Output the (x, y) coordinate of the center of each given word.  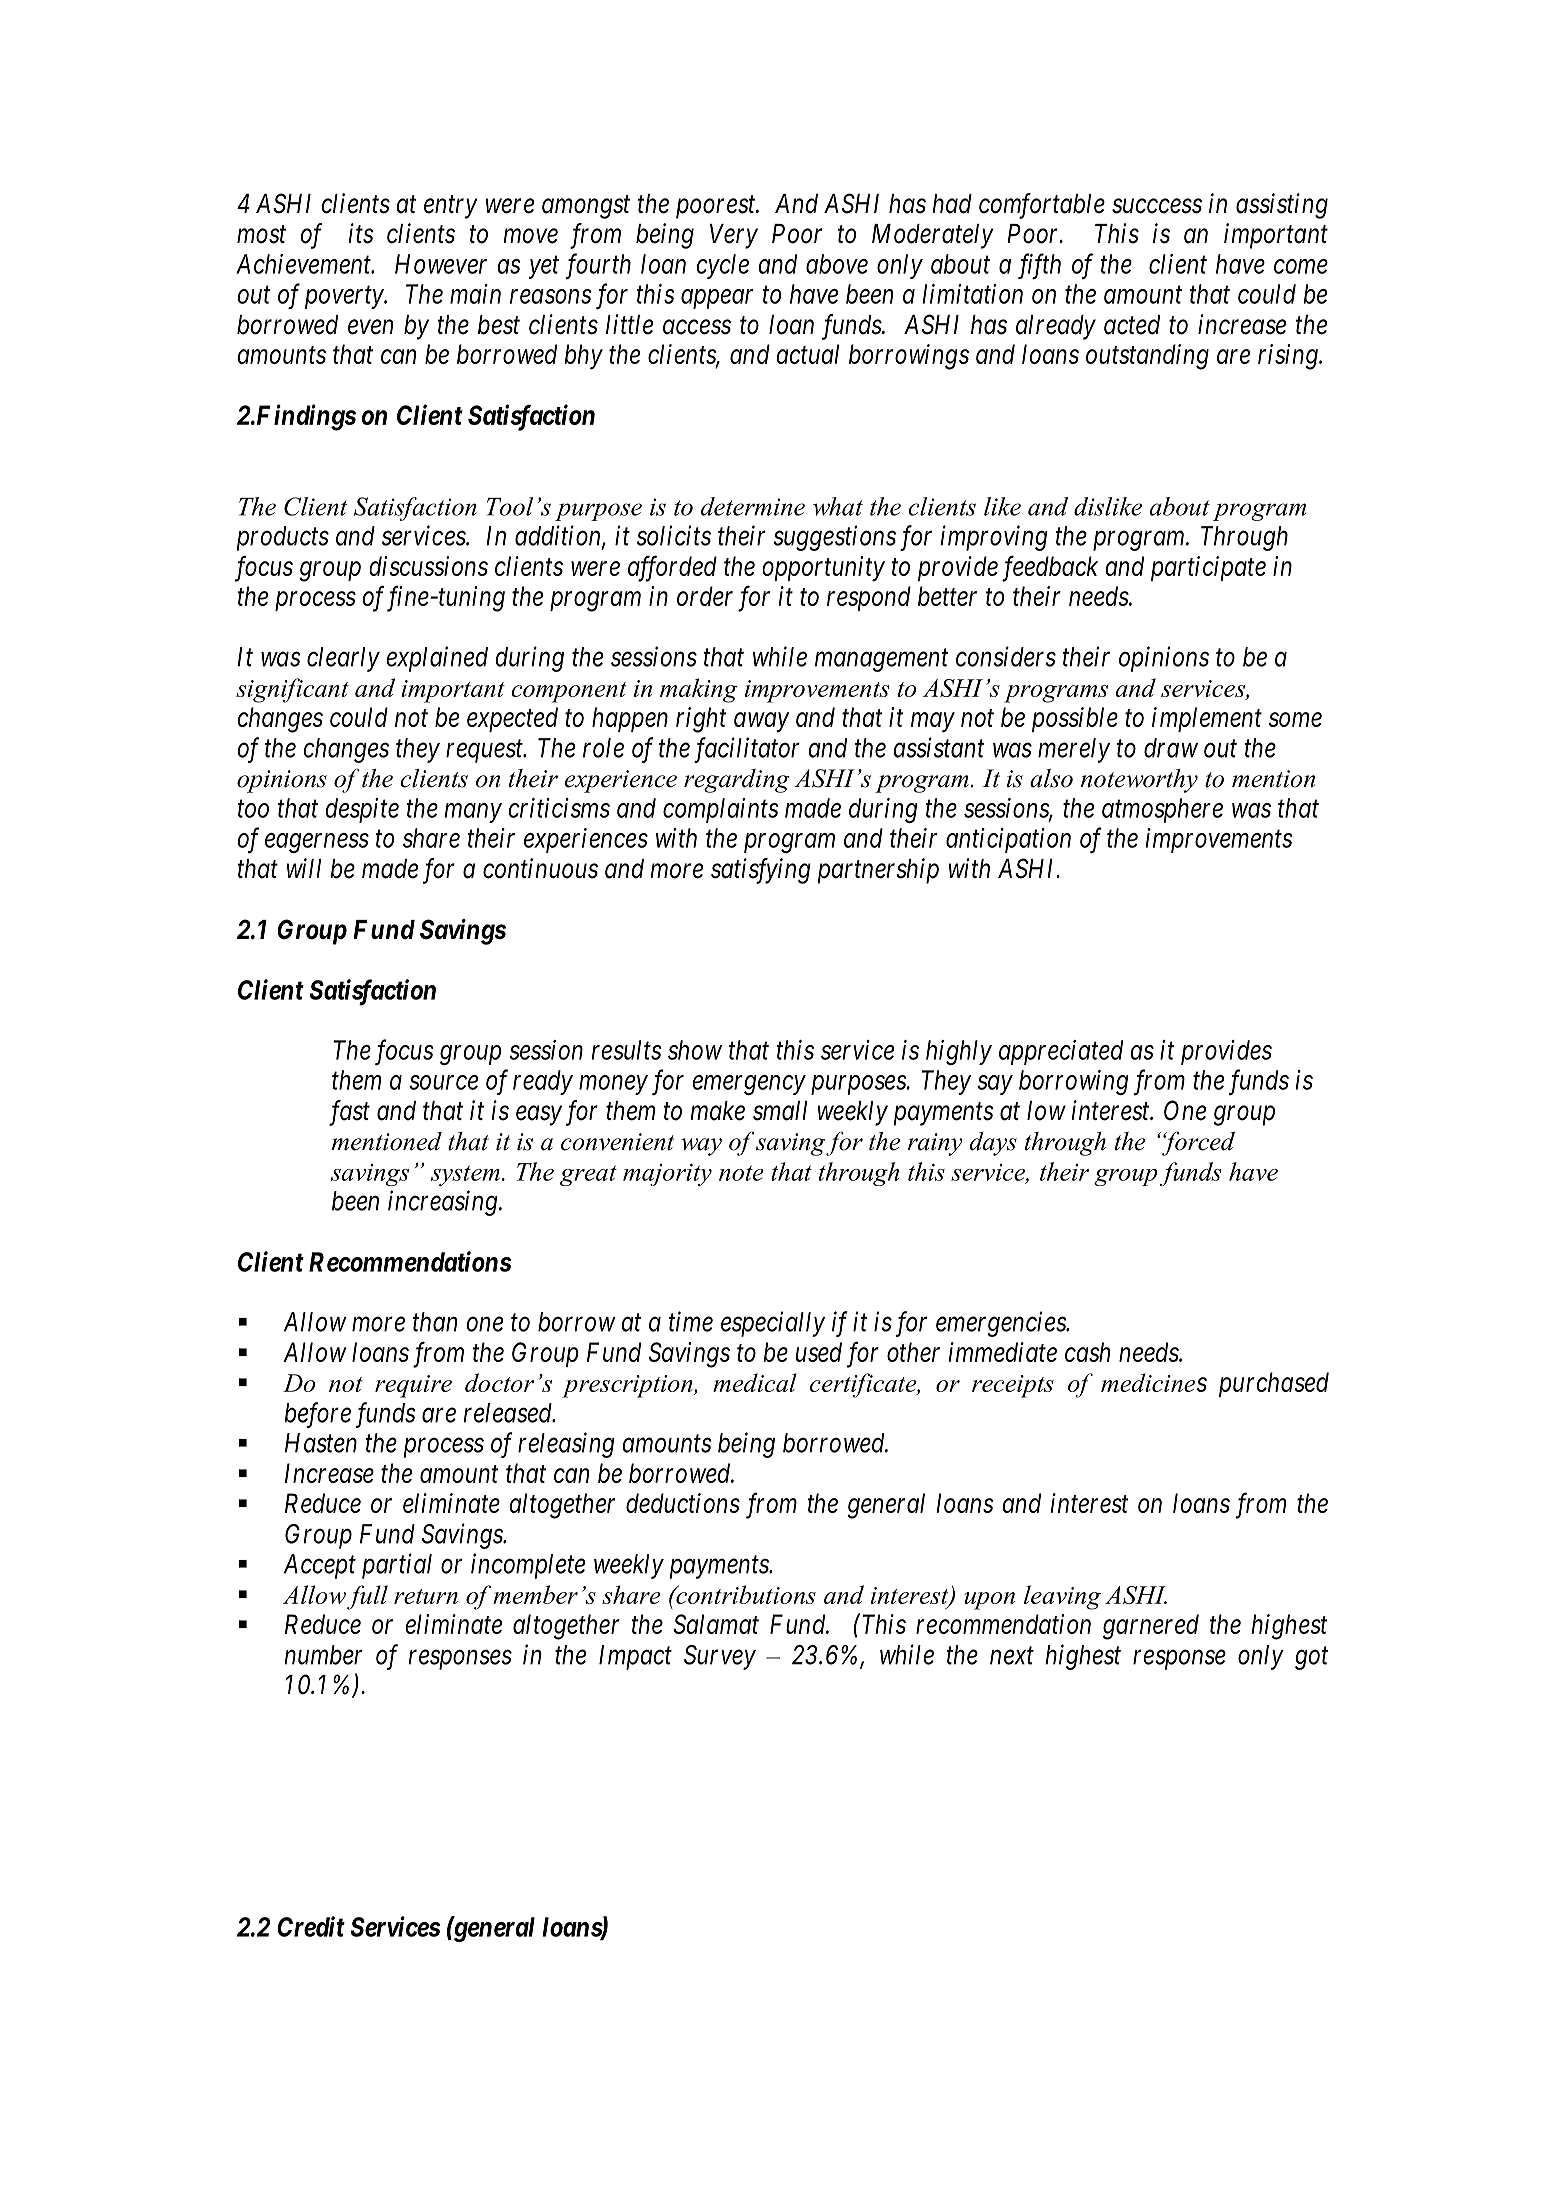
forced (1197, 1144)
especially (773, 1324)
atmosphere (1162, 810)
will (304, 868)
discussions (429, 566)
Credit (311, 1926)
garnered (1151, 1627)
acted (1132, 325)
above (837, 264)
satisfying (761, 871)
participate (1208, 568)
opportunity (824, 568)
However (441, 264)
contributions (745, 1594)
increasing (444, 1203)
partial (397, 1566)
